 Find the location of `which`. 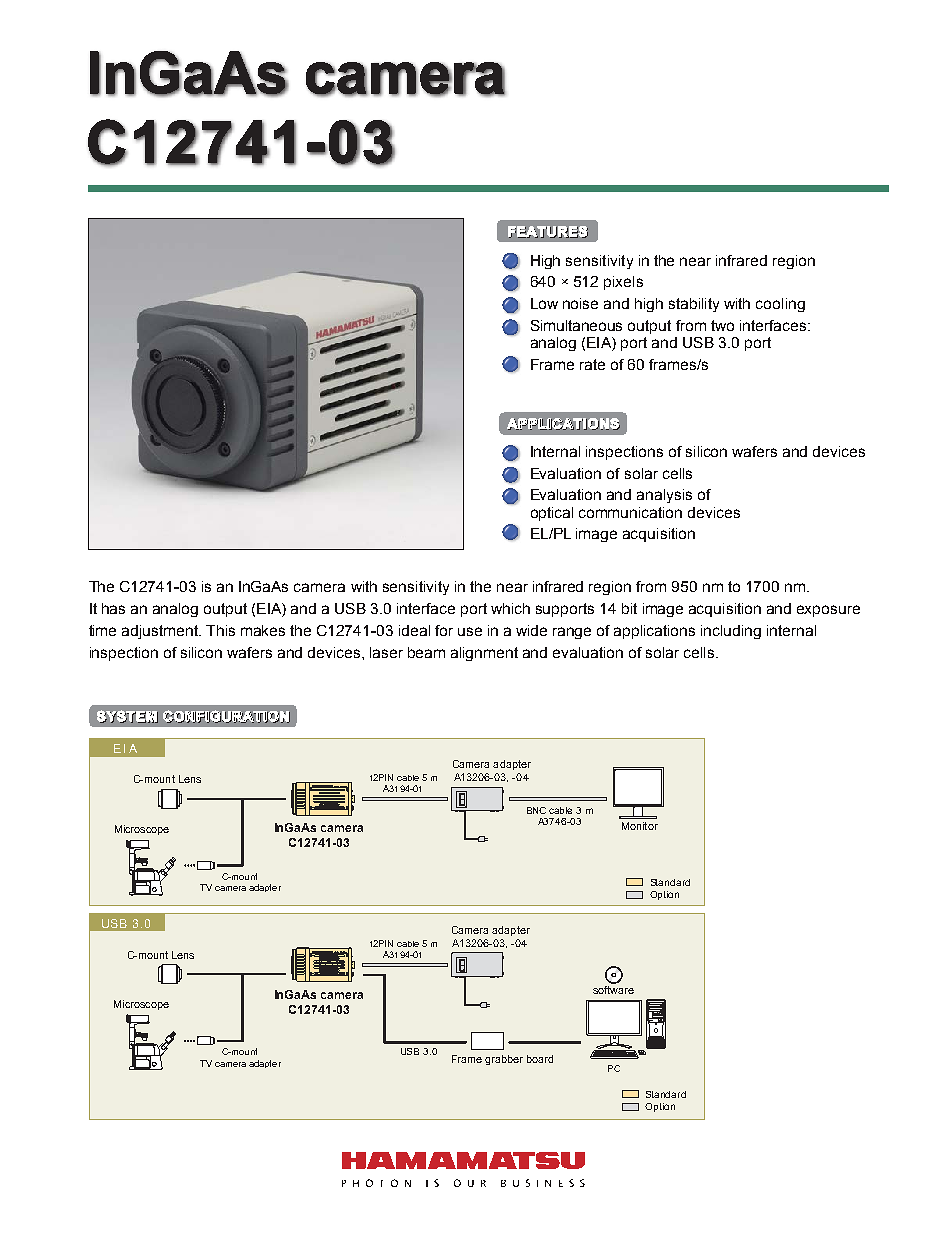

which is located at coordinates (510, 608).
